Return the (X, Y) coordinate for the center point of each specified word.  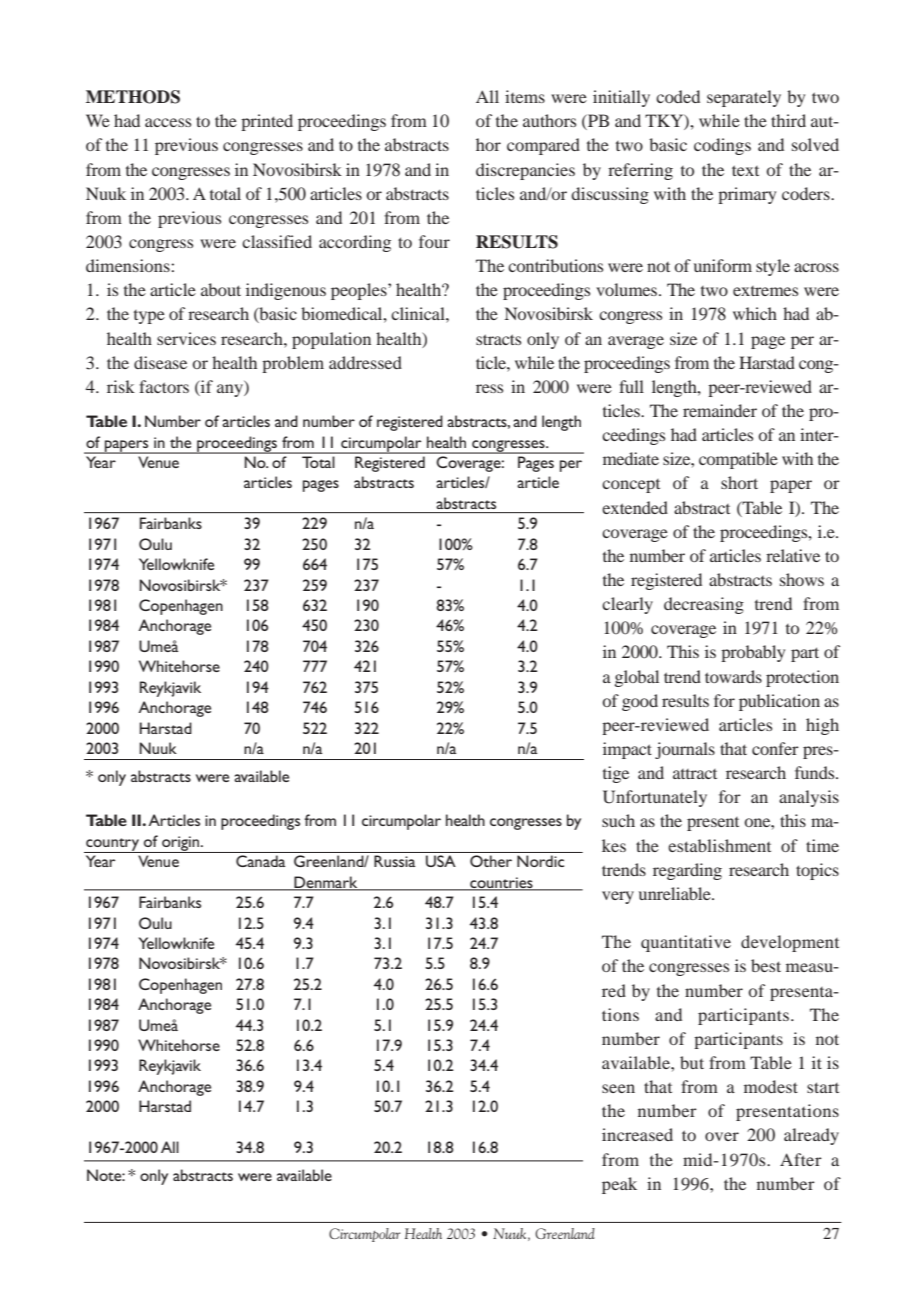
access (168, 122)
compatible (738, 460)
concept (631, 486)
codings (722, 146)
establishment (719, 845)
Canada (260, 861)
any (231, 390)
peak (619, 1185)
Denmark (326, 883)
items (525, 96)
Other (491, 861)
